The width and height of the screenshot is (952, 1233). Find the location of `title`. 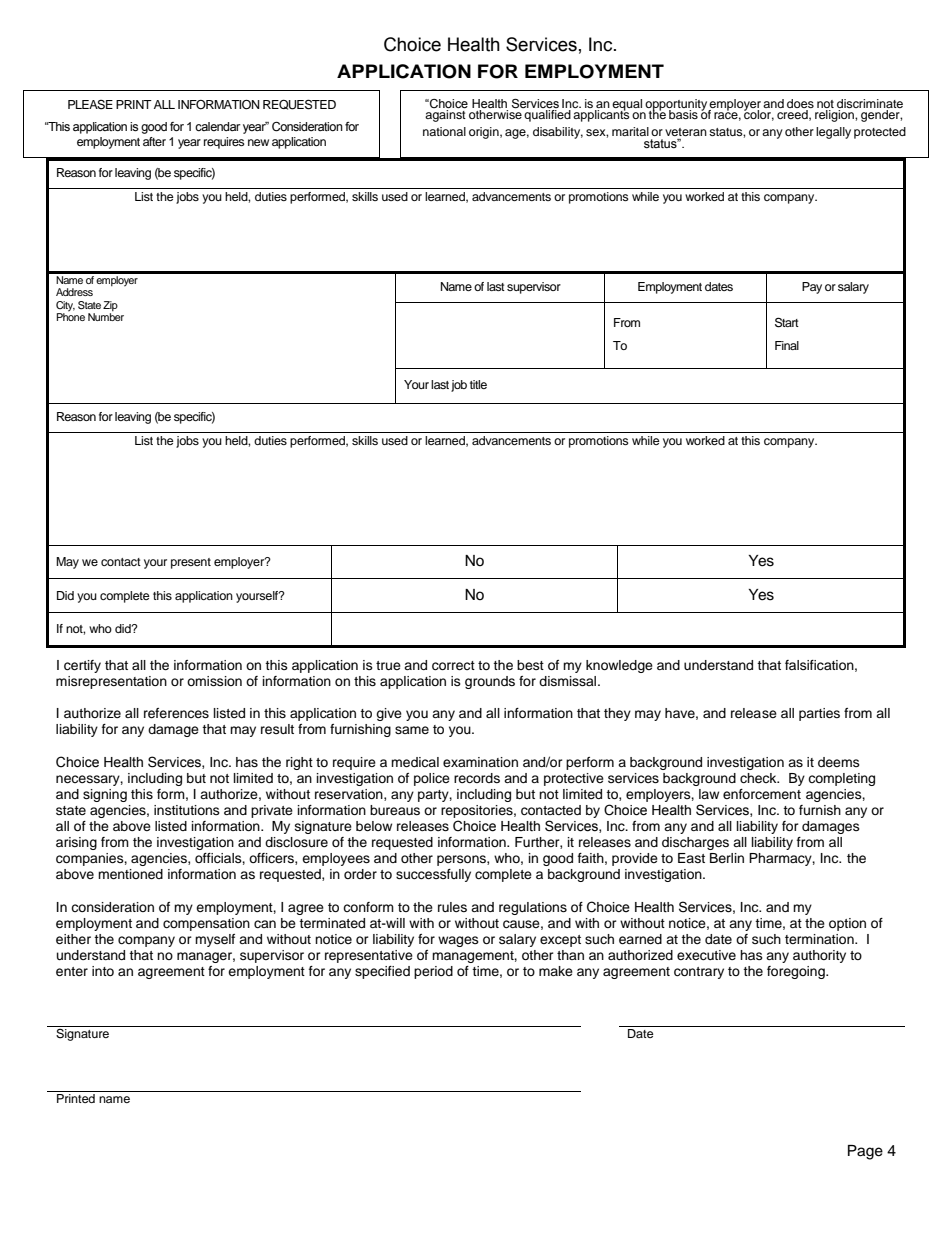

title is located at coordinates (478, 384).
